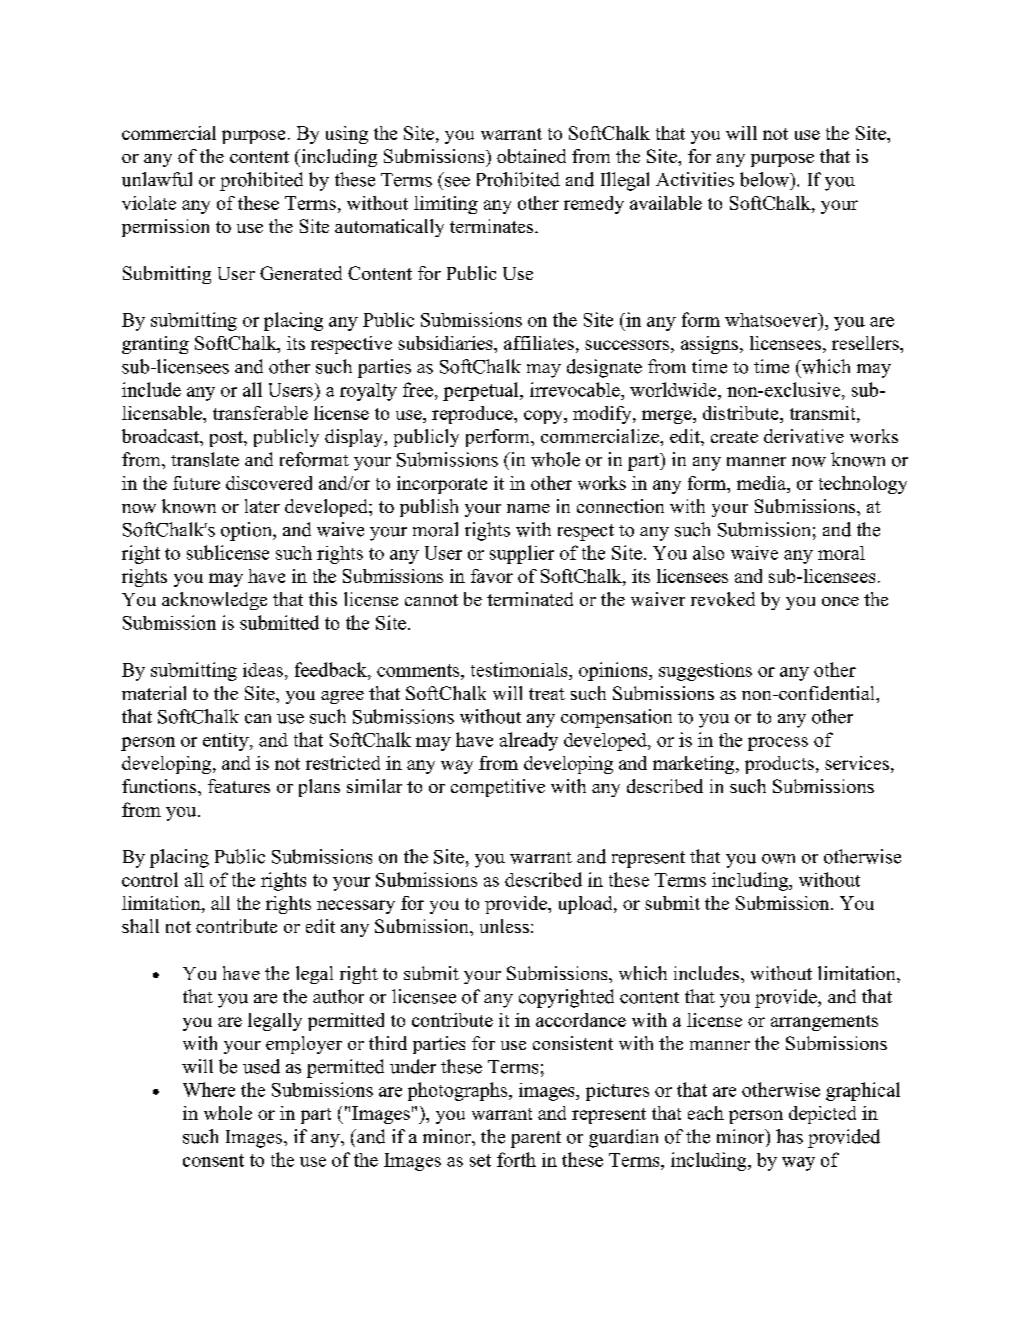 This document has height=1337, width=1033. I want to click on unless, so click(504, 926).
